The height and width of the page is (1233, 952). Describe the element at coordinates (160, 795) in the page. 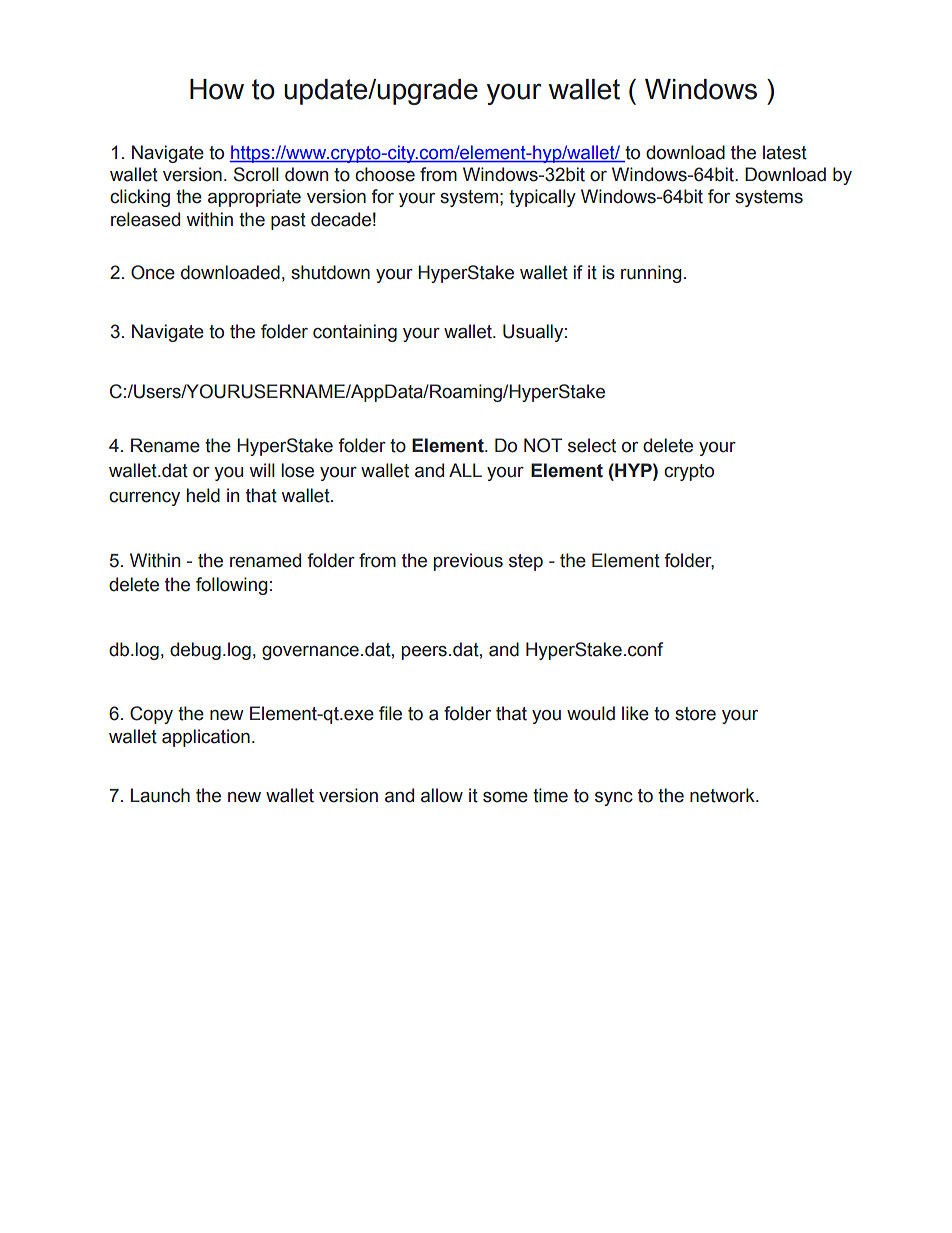

I see `Launch` at that location.
